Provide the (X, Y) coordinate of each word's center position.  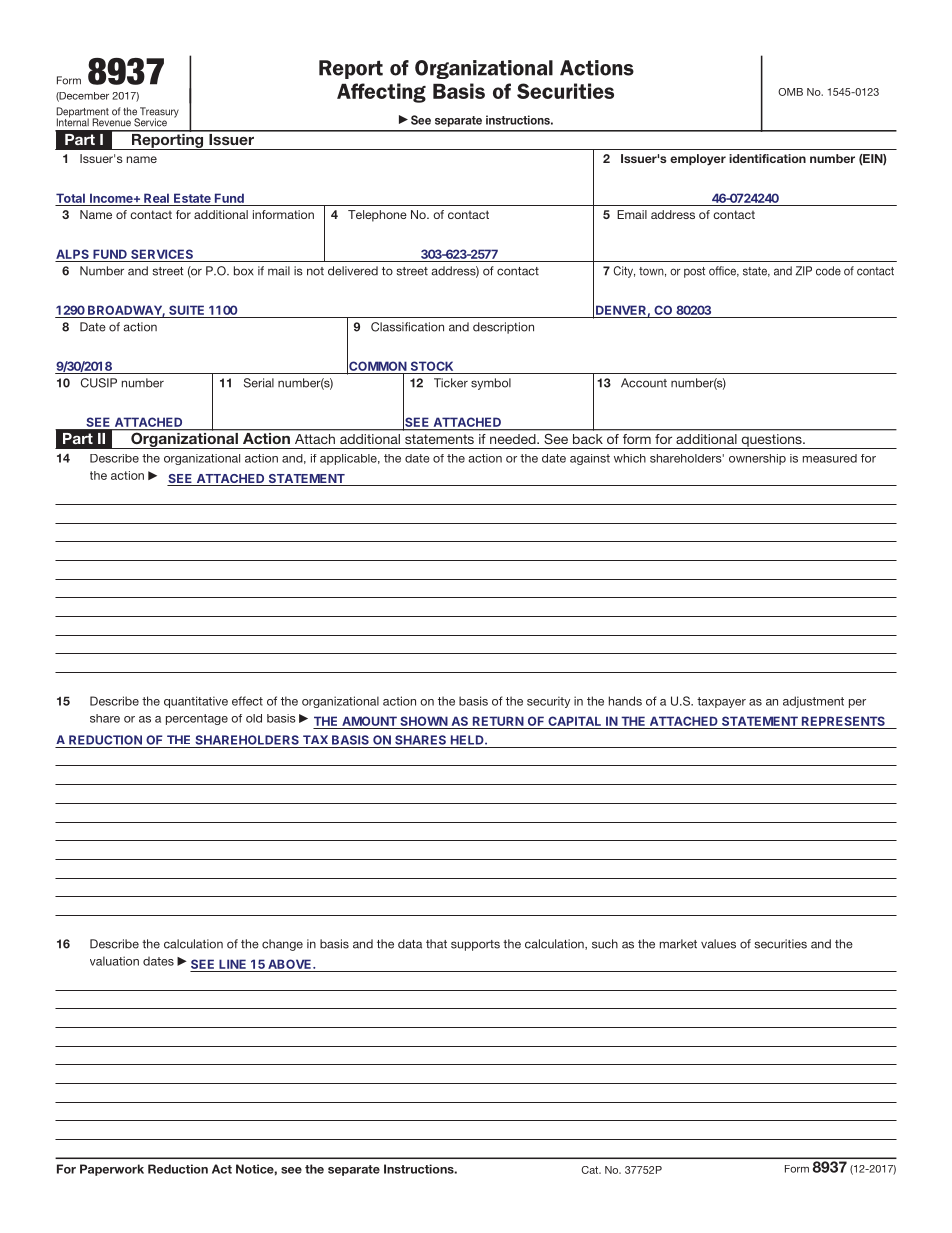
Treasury (158, 113)
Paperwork (112, 1170)
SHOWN (424, 721)
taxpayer (721, 702)
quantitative (196, 702)
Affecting (381, 93)
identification (767, 158)
